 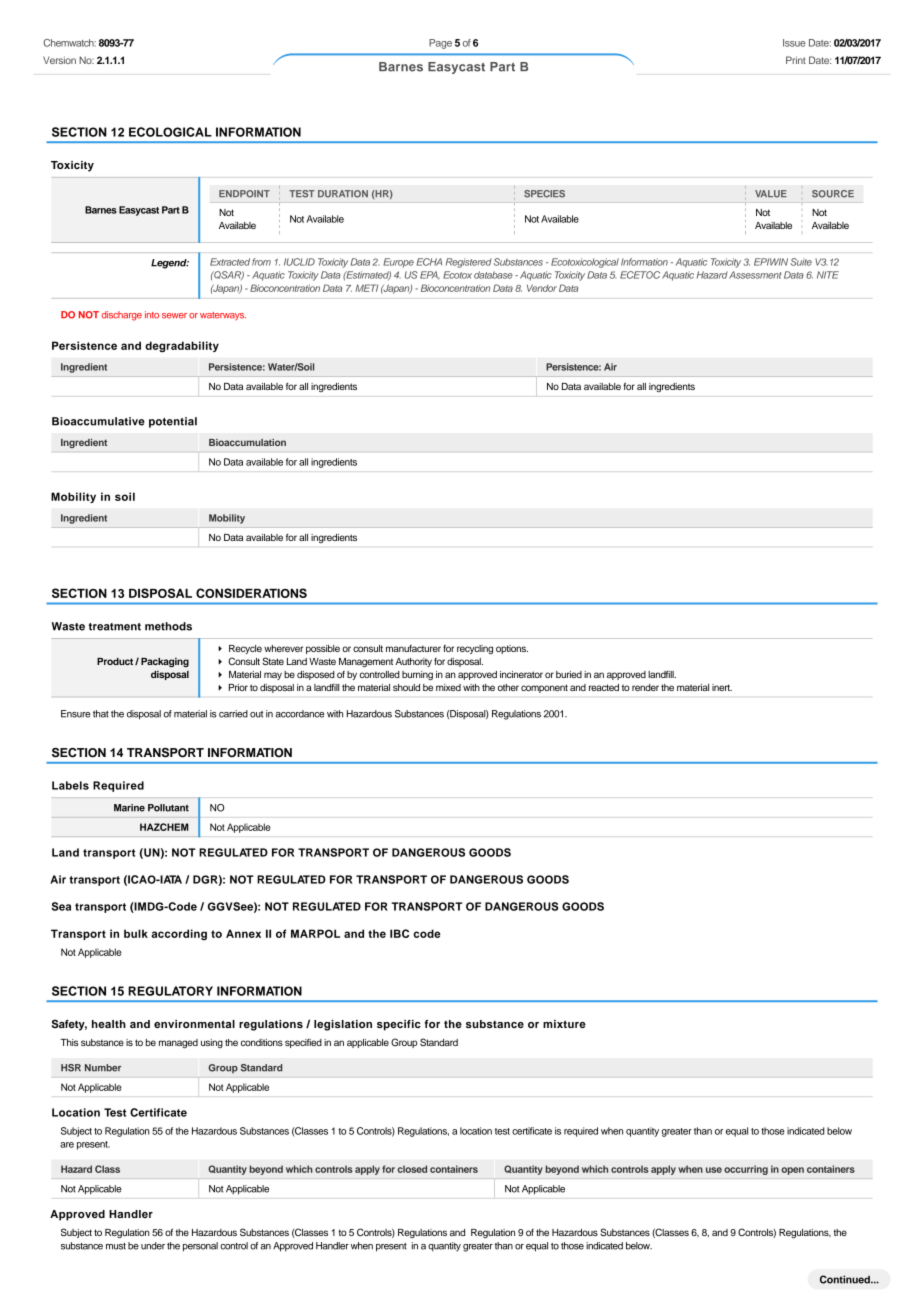 I want to click on ECOLOGICAL, so click(x=170, y=132).
